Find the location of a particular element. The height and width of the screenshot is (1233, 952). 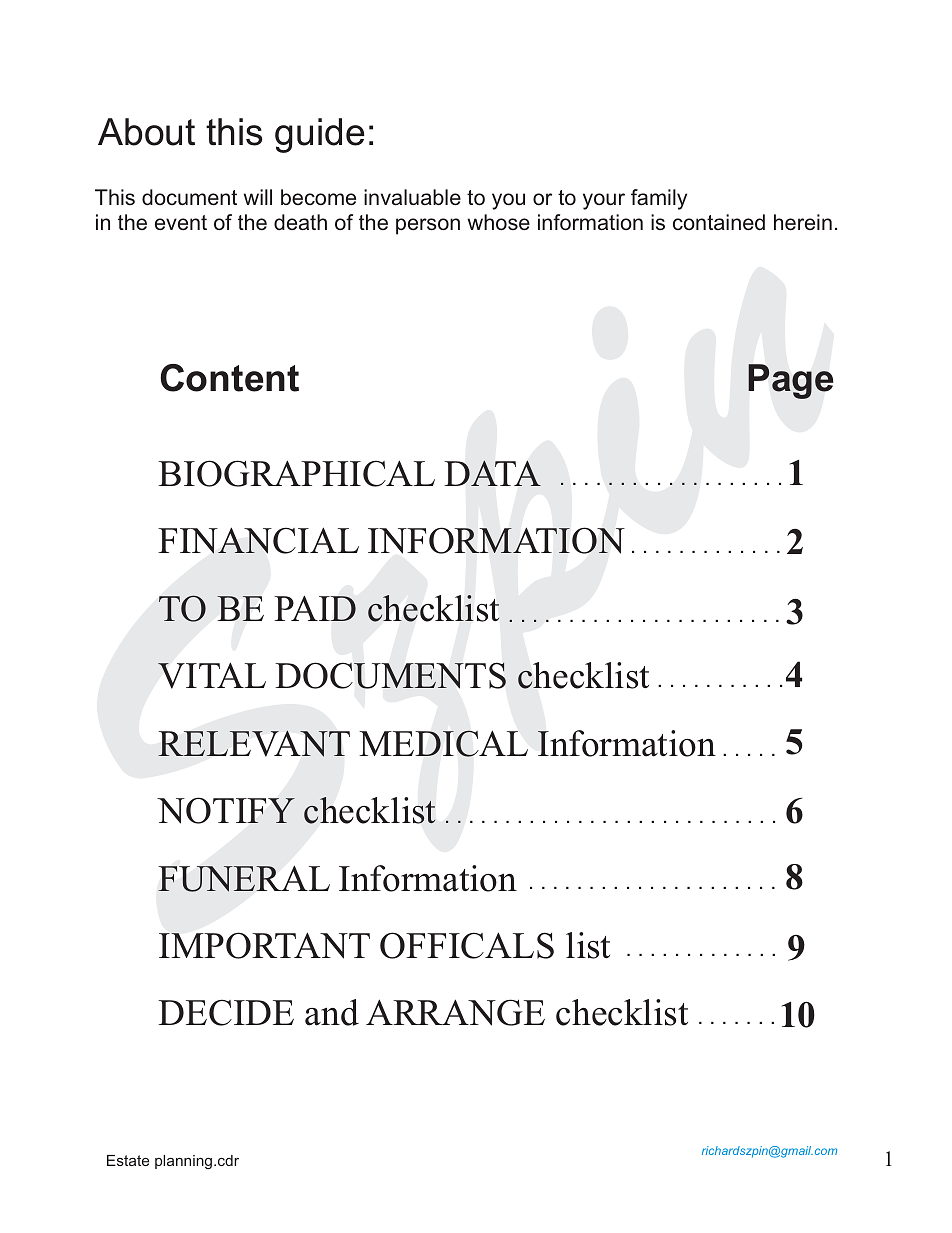

IMPORTANT is located at coordinates (264, 945).
